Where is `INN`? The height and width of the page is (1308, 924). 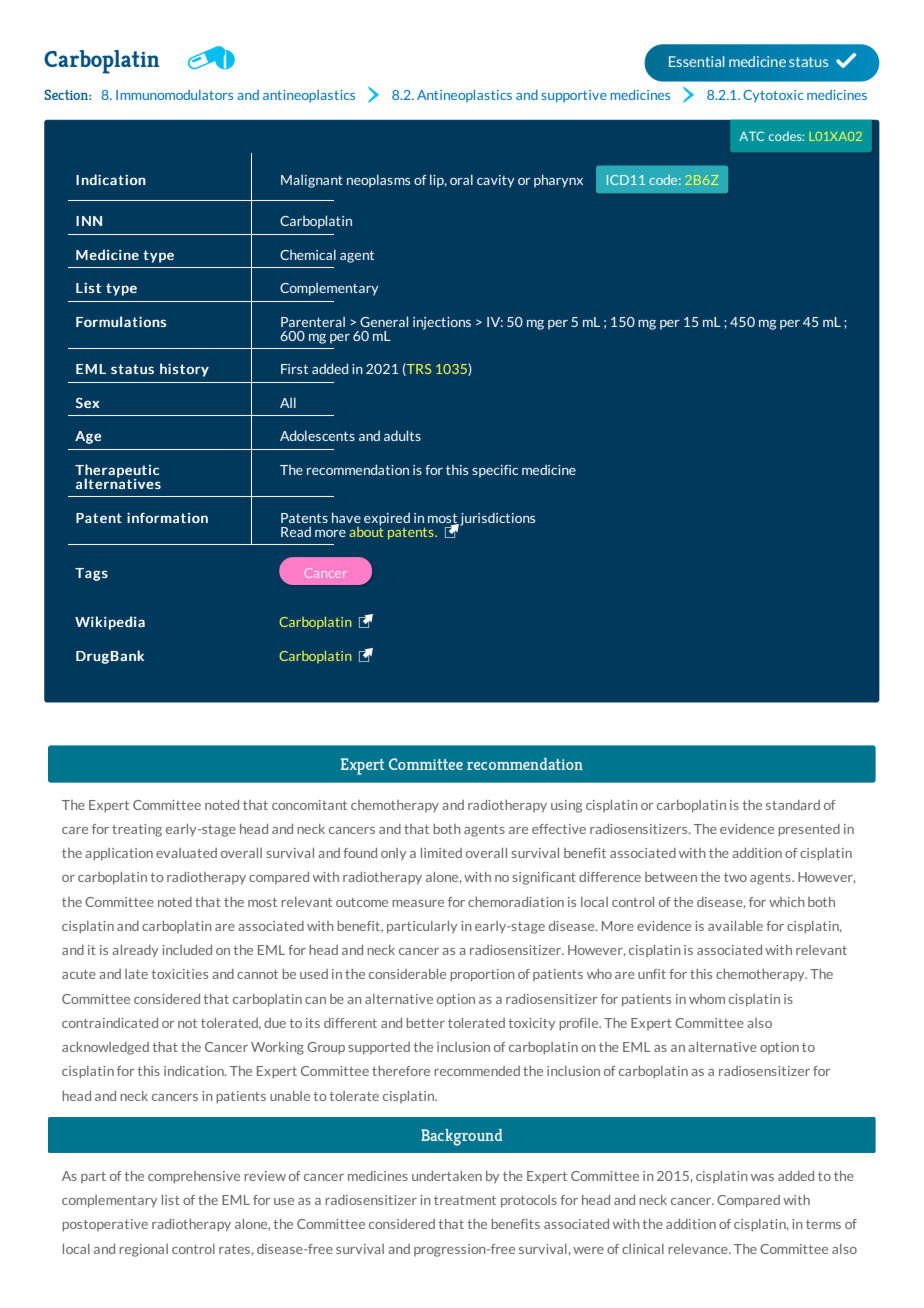
INN is located at coordinates (89, 221).
